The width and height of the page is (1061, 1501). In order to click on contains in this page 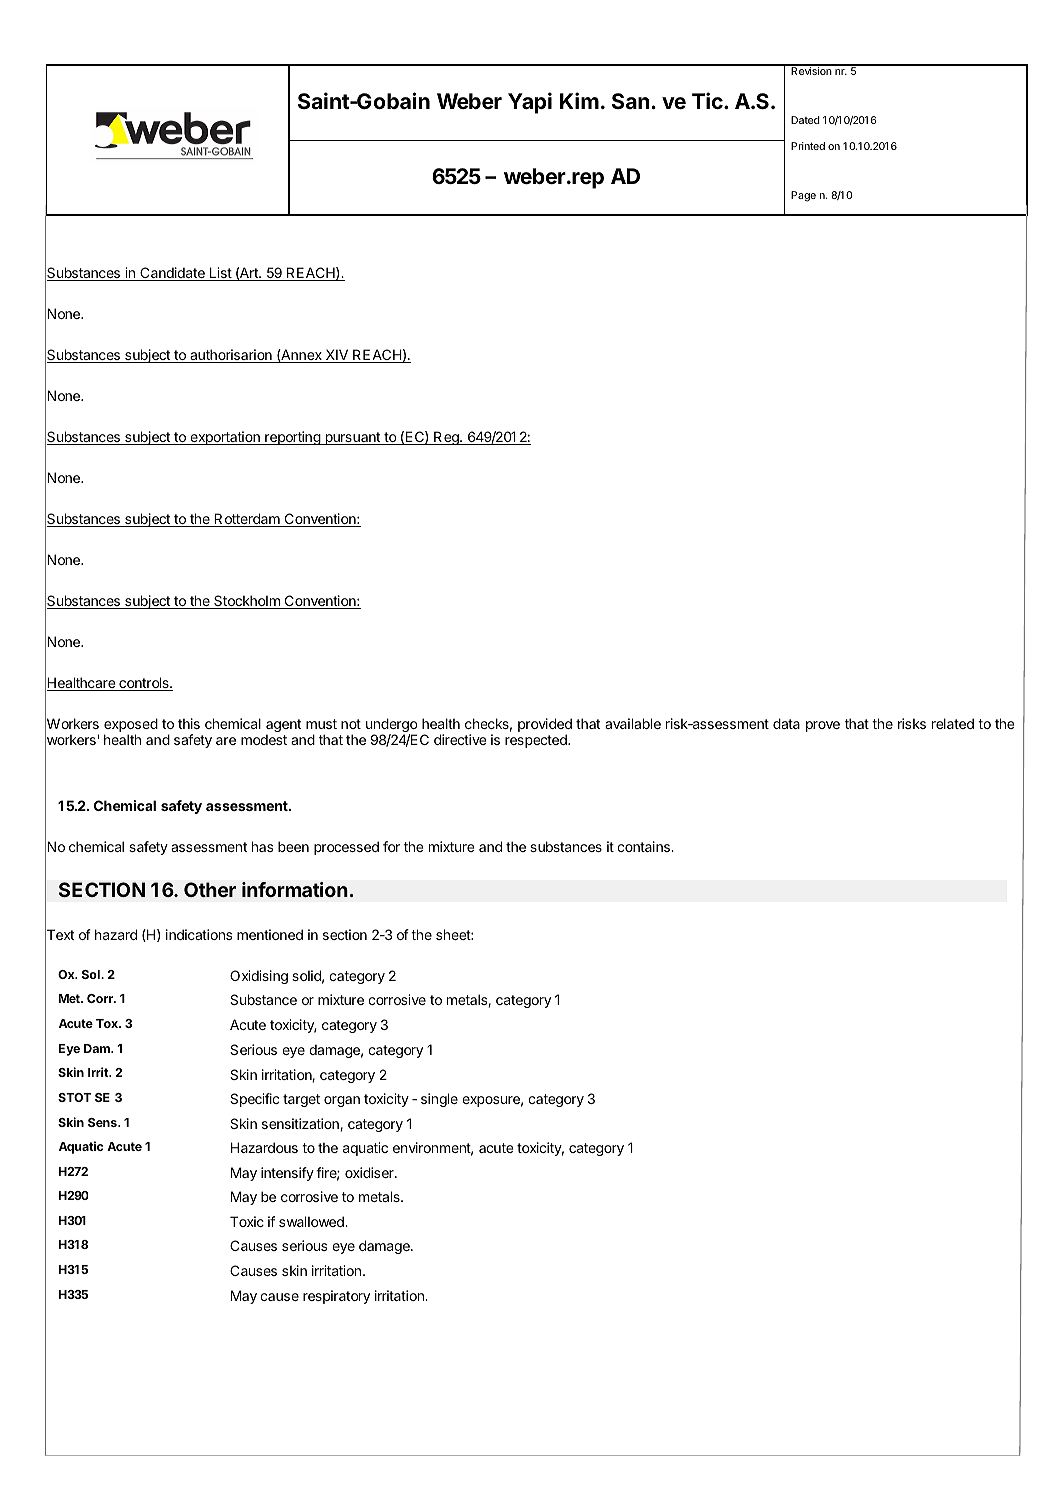, I will do `click(644, 846)`.
